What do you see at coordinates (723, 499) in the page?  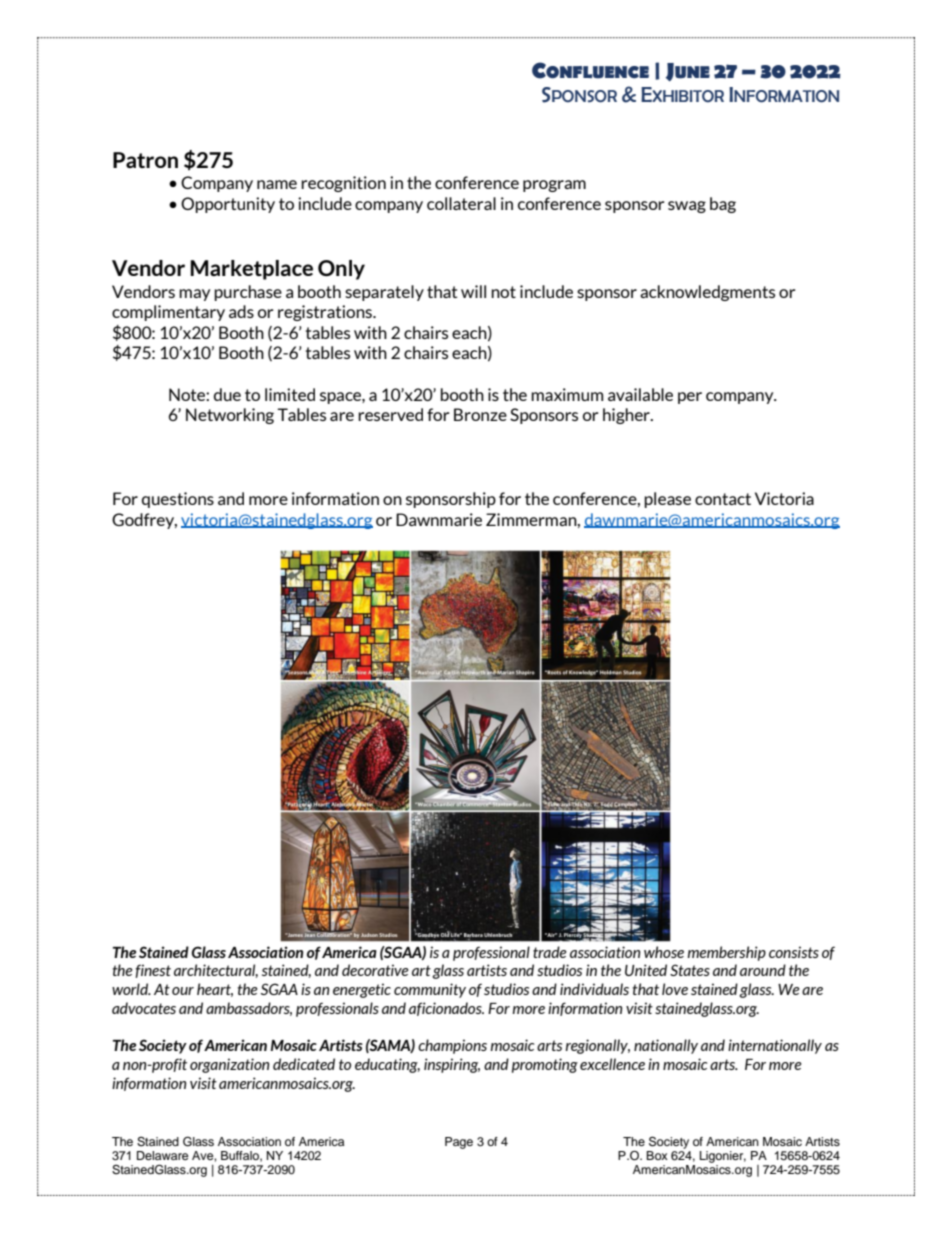 I see `contact` at bounding box center [723, 499].
